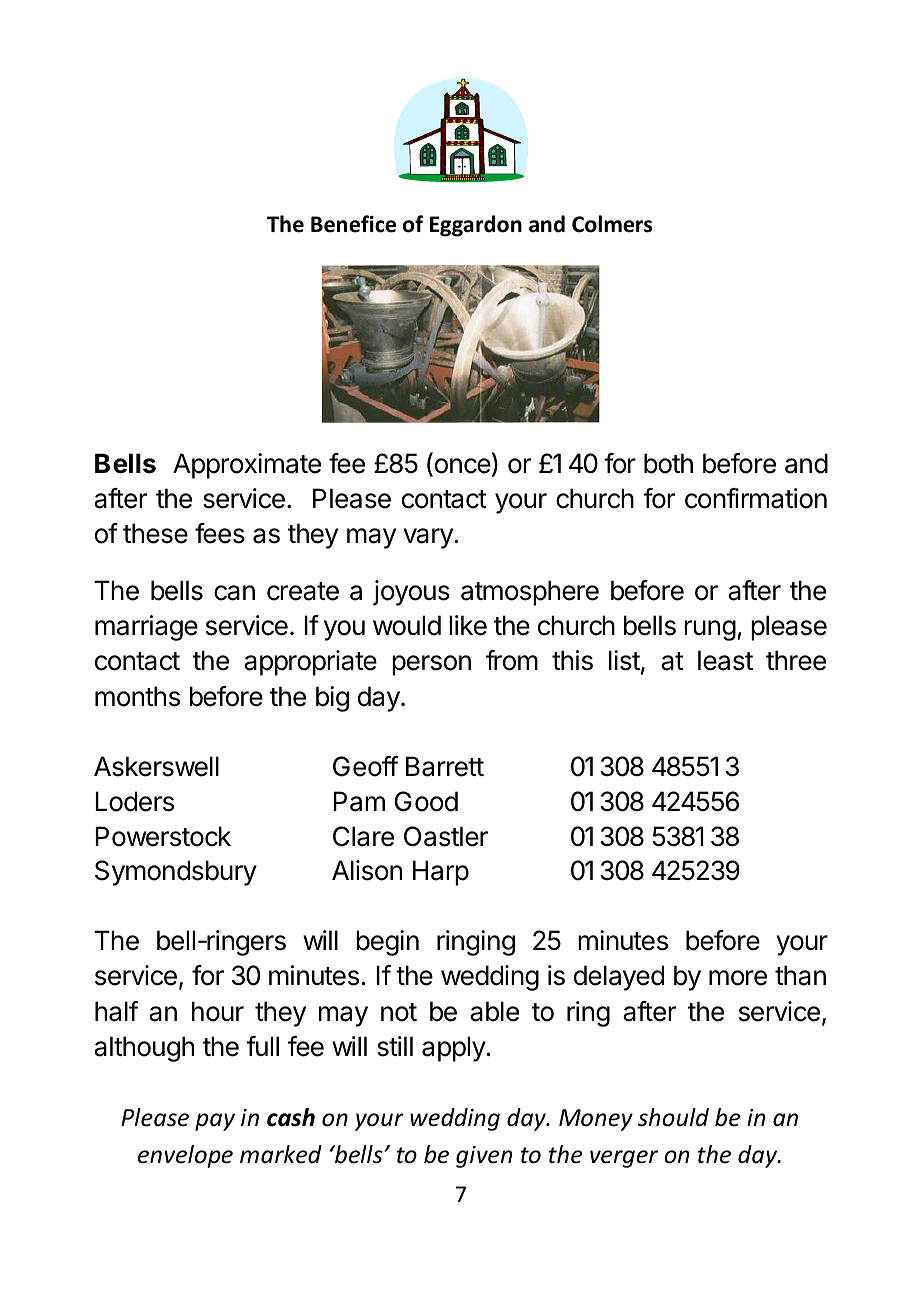 This screenshot has height=1313, width=924. I want to click on least, so click(725, 660).
